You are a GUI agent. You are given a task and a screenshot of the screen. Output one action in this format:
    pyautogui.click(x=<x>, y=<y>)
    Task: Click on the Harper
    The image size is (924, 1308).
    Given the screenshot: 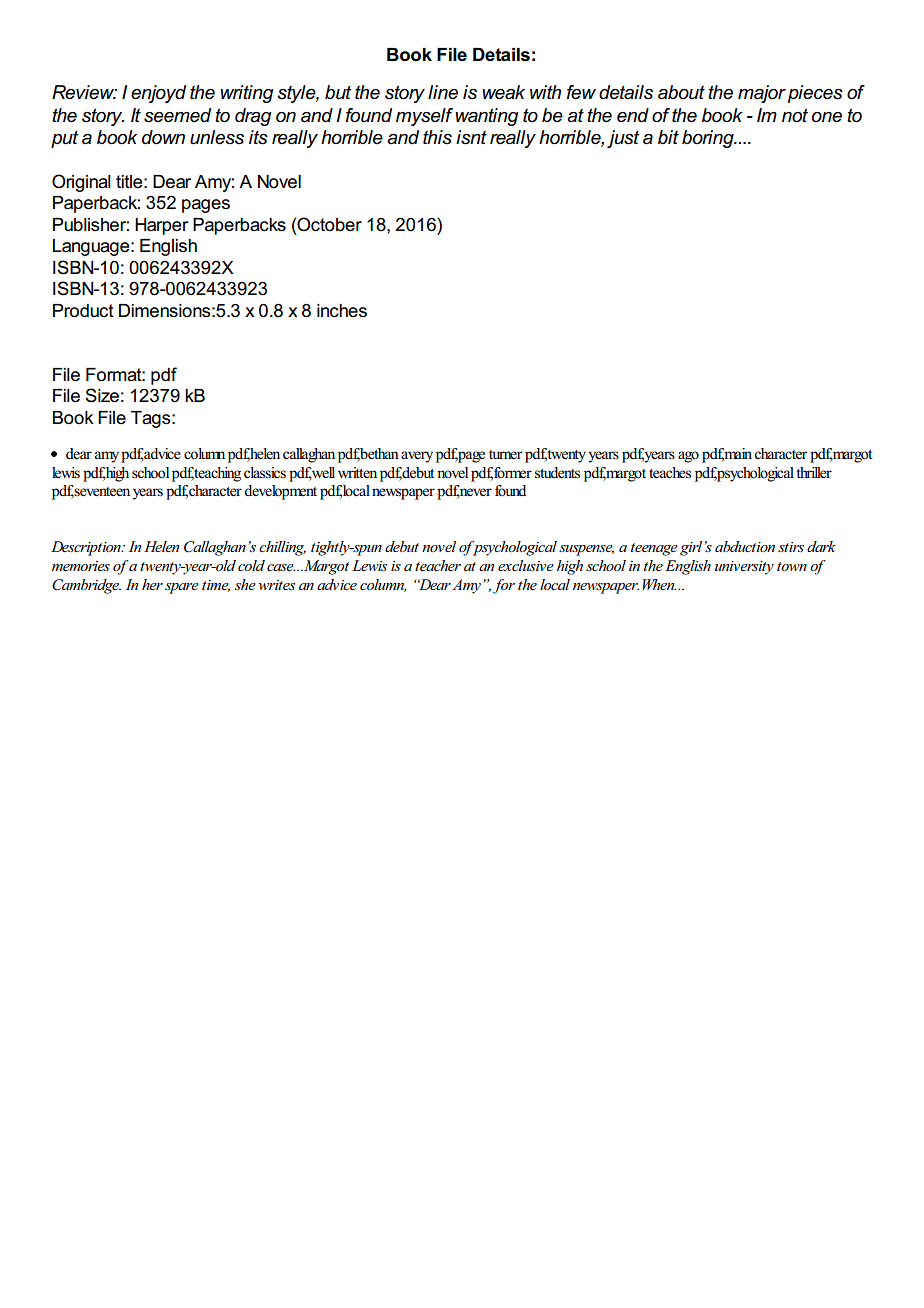 What is the action you would take?
    pyautogui.click(x=162, y=226)
